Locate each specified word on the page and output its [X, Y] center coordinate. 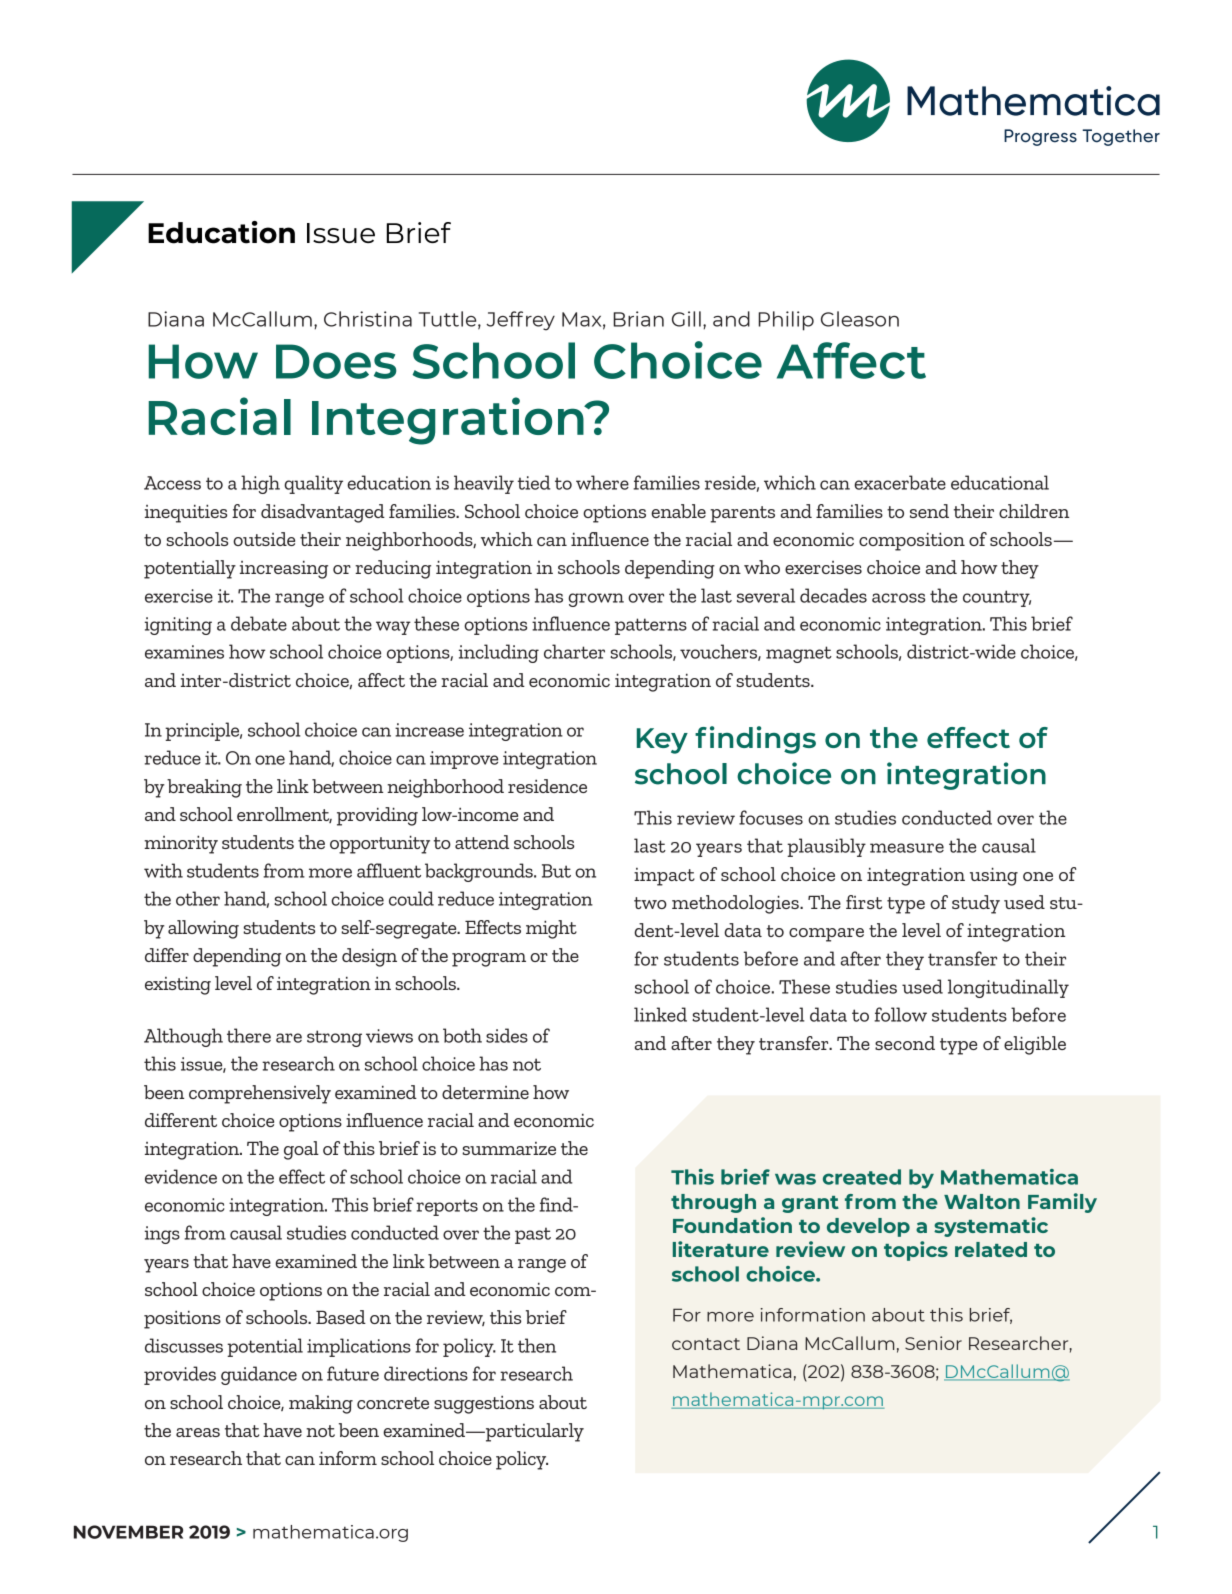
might [551, 929]
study [976, 904]
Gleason [860, 319]
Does [336, 361]
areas [198, 1432]
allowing [203, 929]
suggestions [484, 1405]
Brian [638, 319]
